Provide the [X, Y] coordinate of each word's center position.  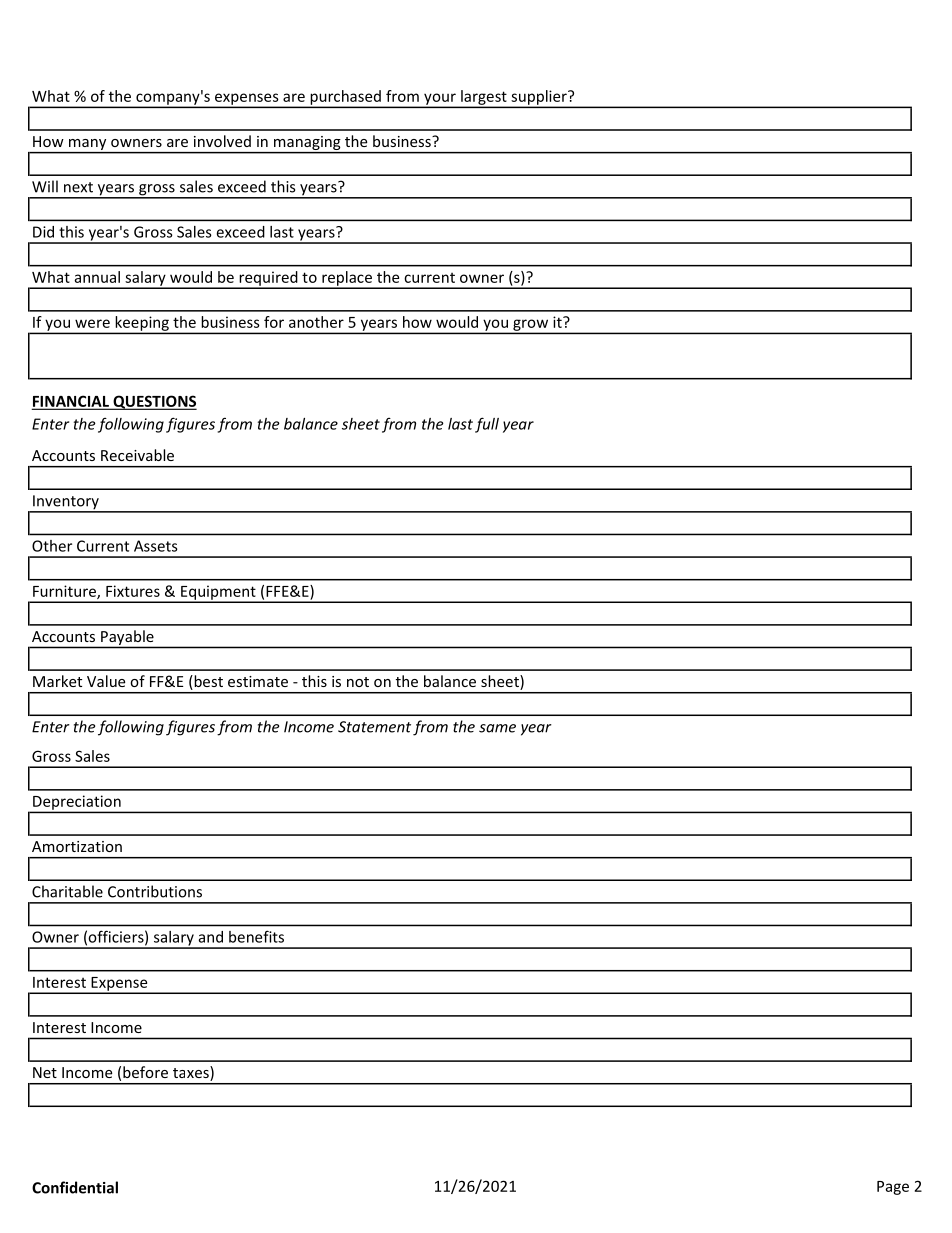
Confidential [75, 1187]
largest [484, 98]
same [497, 728]
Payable [127, 637]
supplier [539, 98]
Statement [374, 727]
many [88, 146]
